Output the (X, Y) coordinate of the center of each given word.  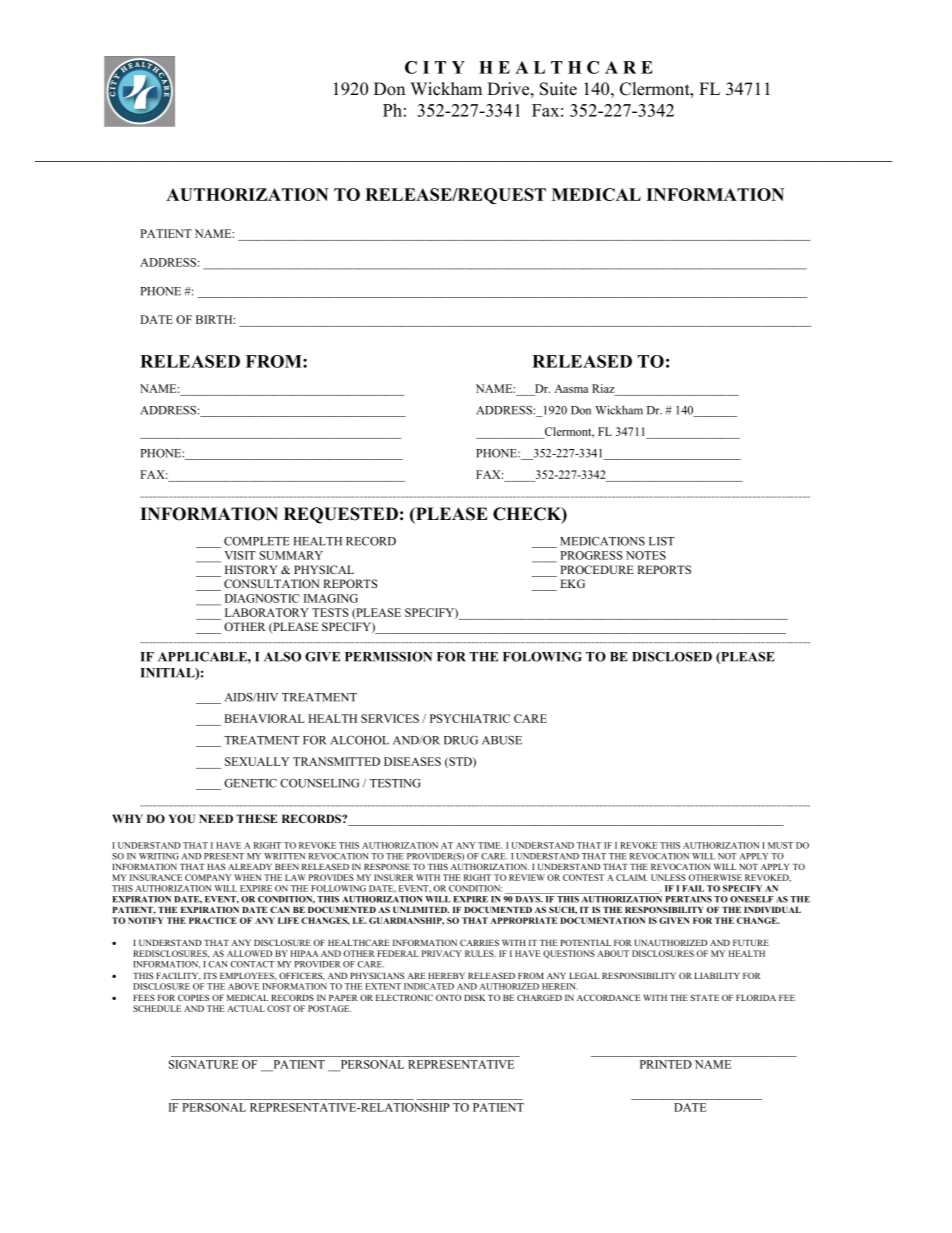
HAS (216, 866)
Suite (558, 89)
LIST (662, 541)
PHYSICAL (324, 569)
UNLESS (668, 877)
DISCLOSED (672, 657)
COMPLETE (257, 541)
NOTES (646, 555)
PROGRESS (591, 555)
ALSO (282, 657)
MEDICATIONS (602, 541)
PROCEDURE (597, 569)
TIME (490, 845)
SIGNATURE (203, 1064)
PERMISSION (388, 657)
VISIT (240, 555)
